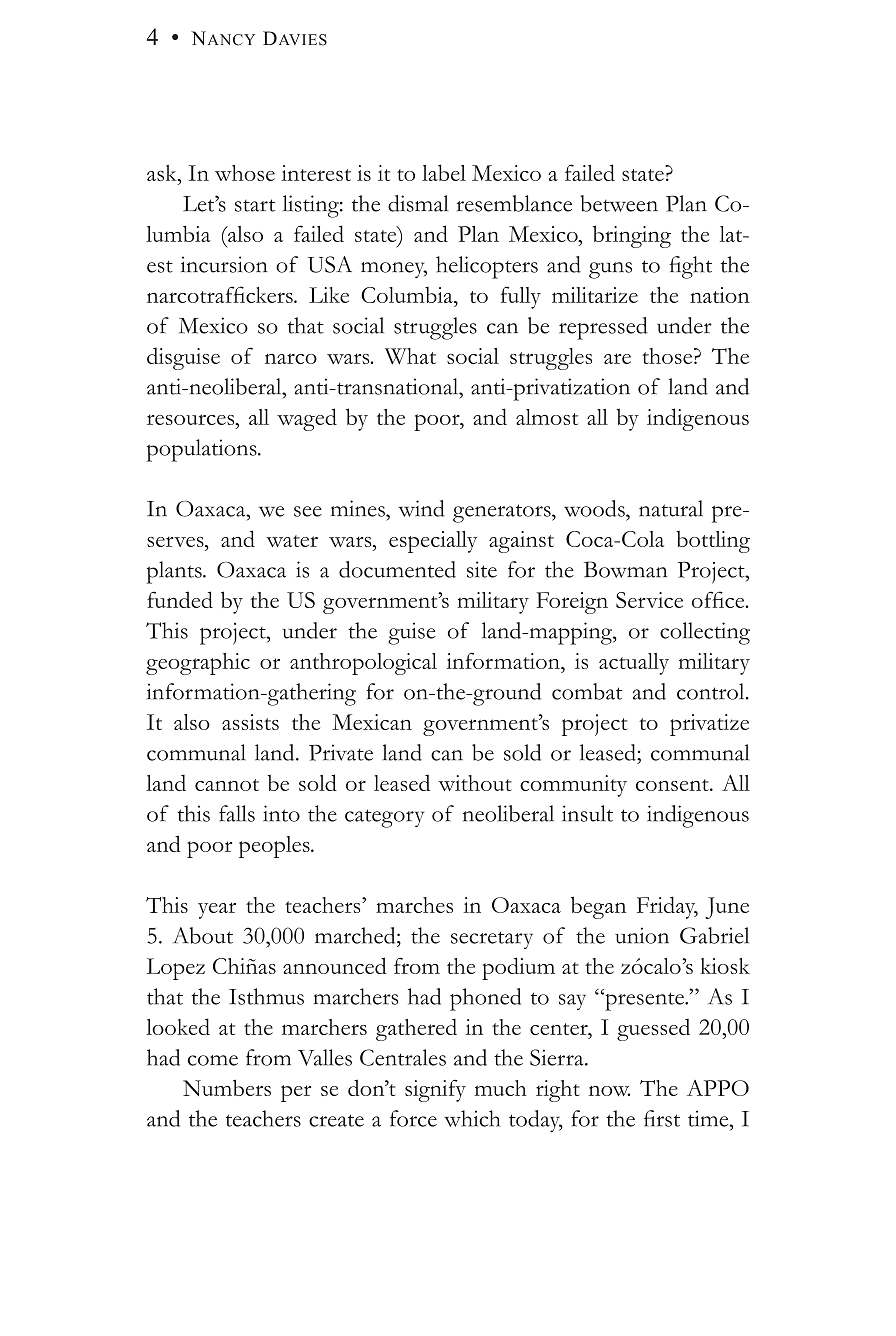 The image size is (896, 1336). I want to click on anthropological, so click(363, 664).
